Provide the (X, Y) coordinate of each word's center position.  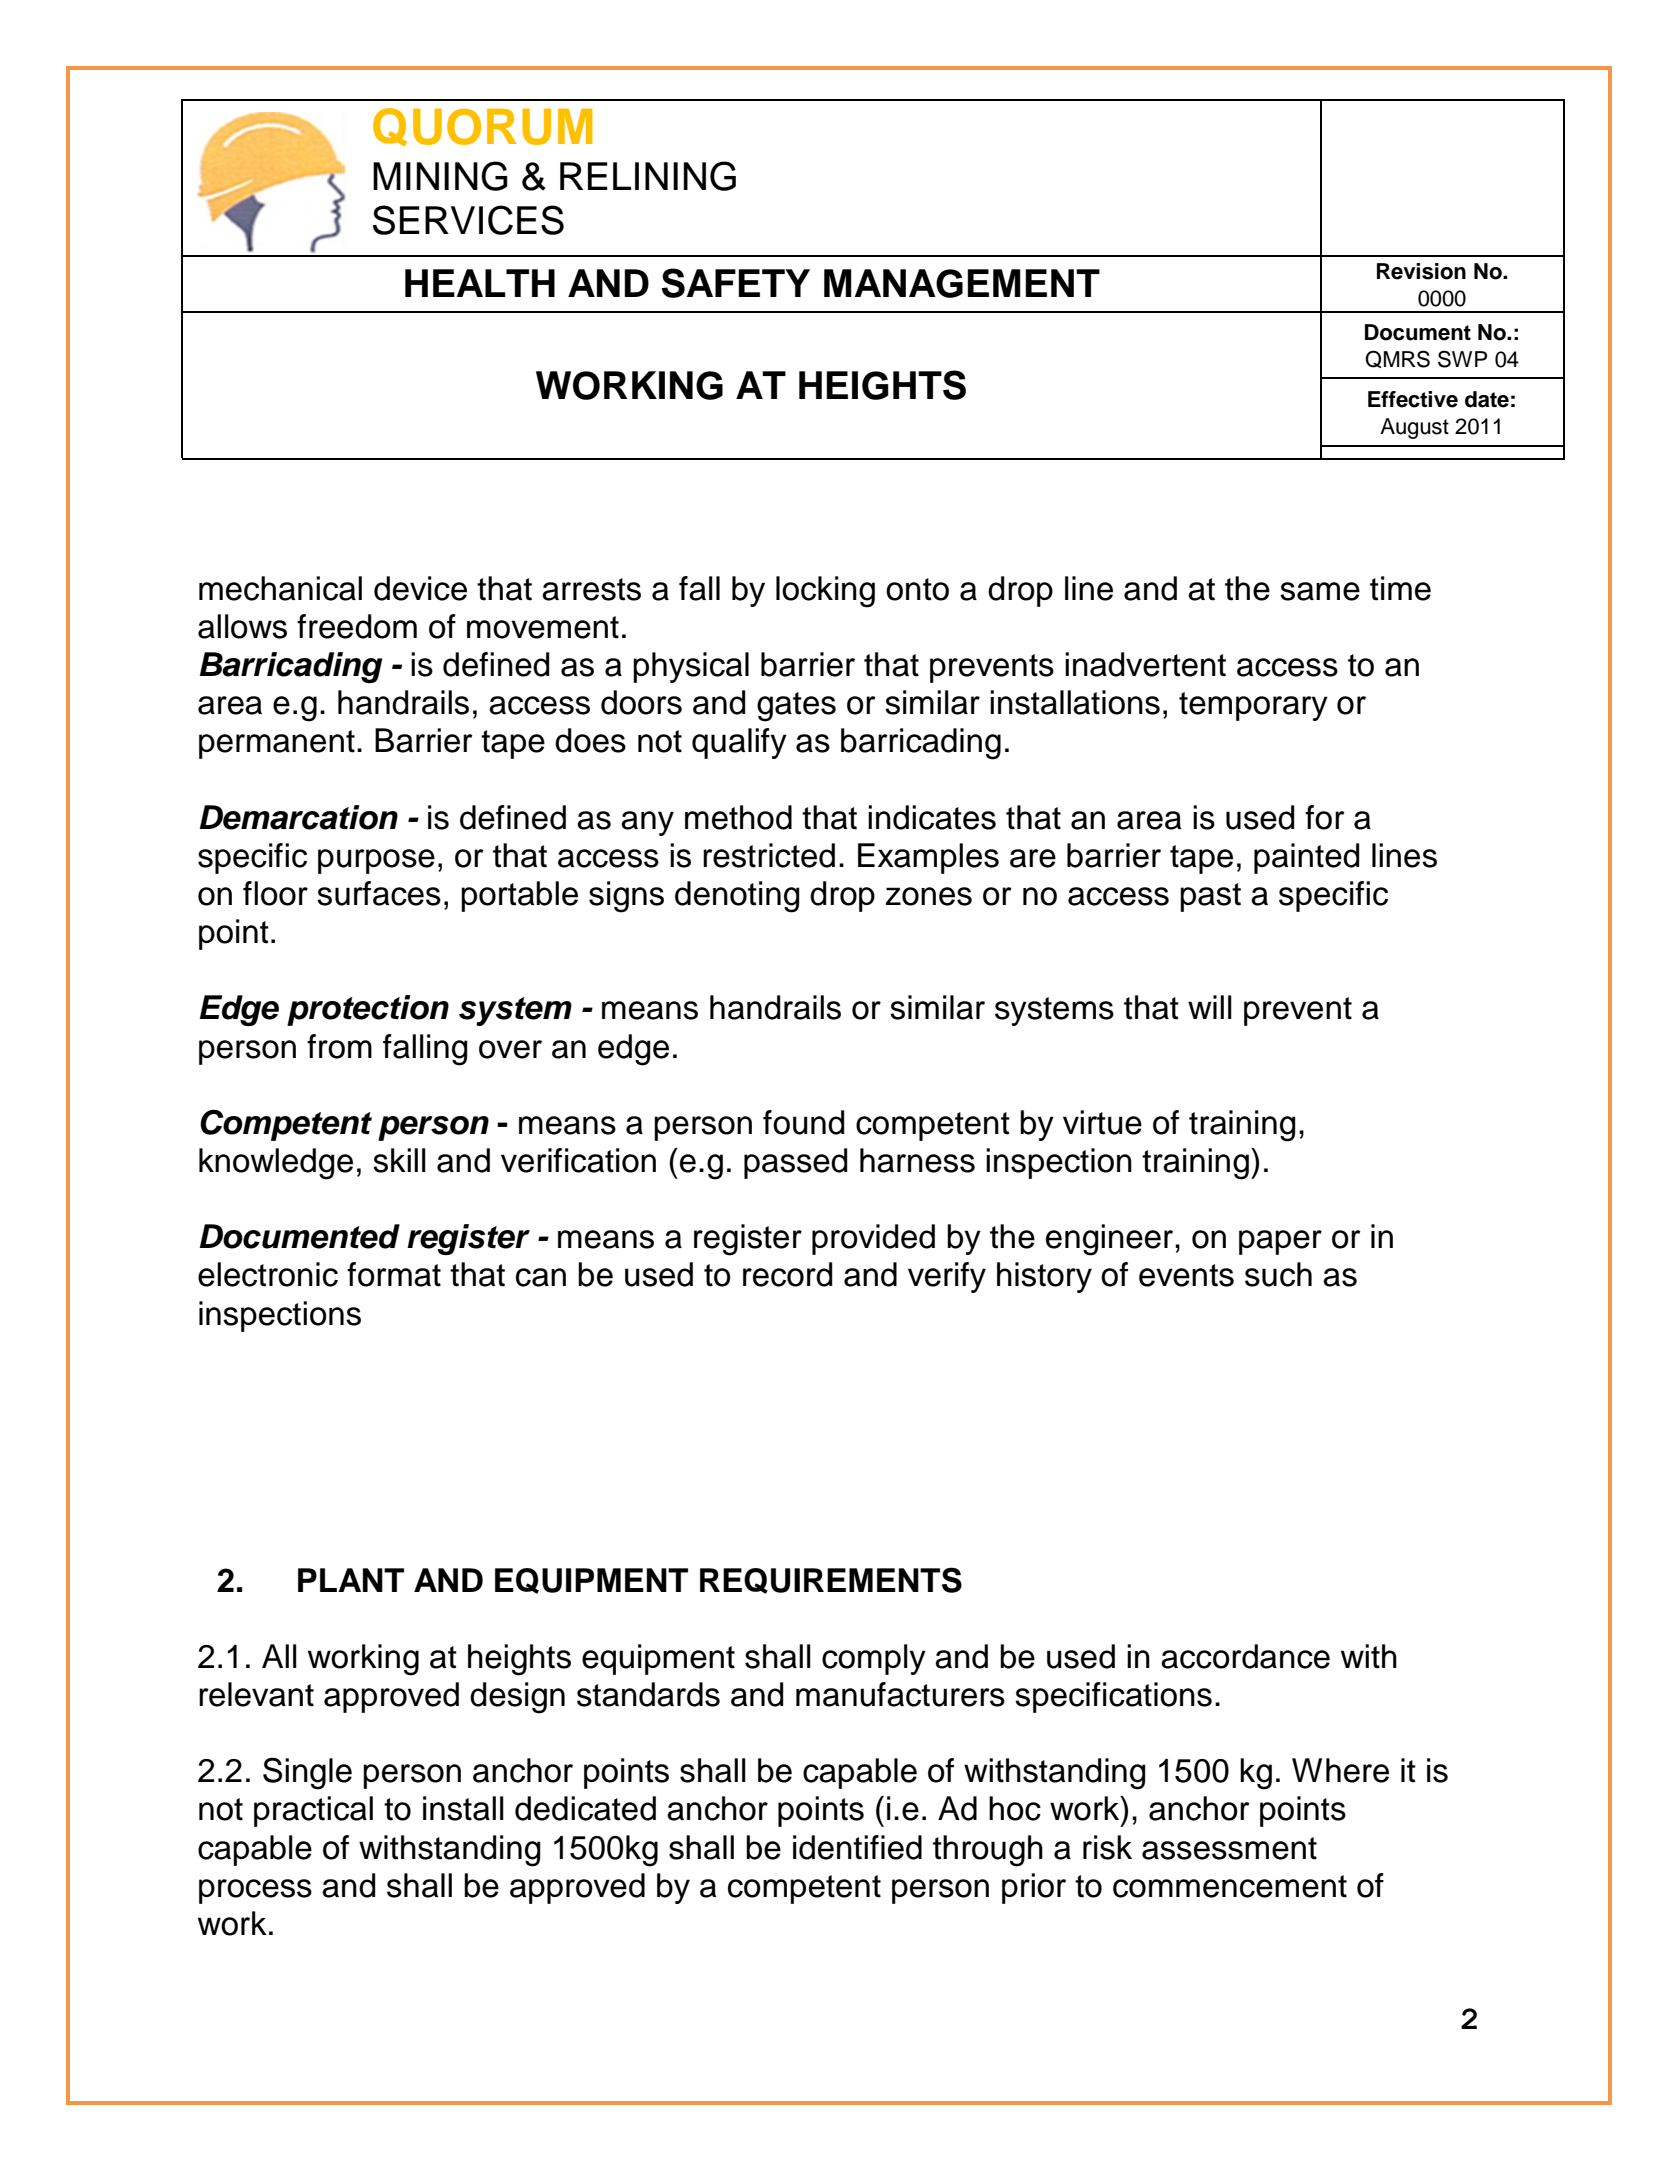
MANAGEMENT (962, 283)
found (804, 1122)
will (1210, 1007)
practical (313, 1811)
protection (368, 1010)
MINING (440, 176)
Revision (1421, 271)
